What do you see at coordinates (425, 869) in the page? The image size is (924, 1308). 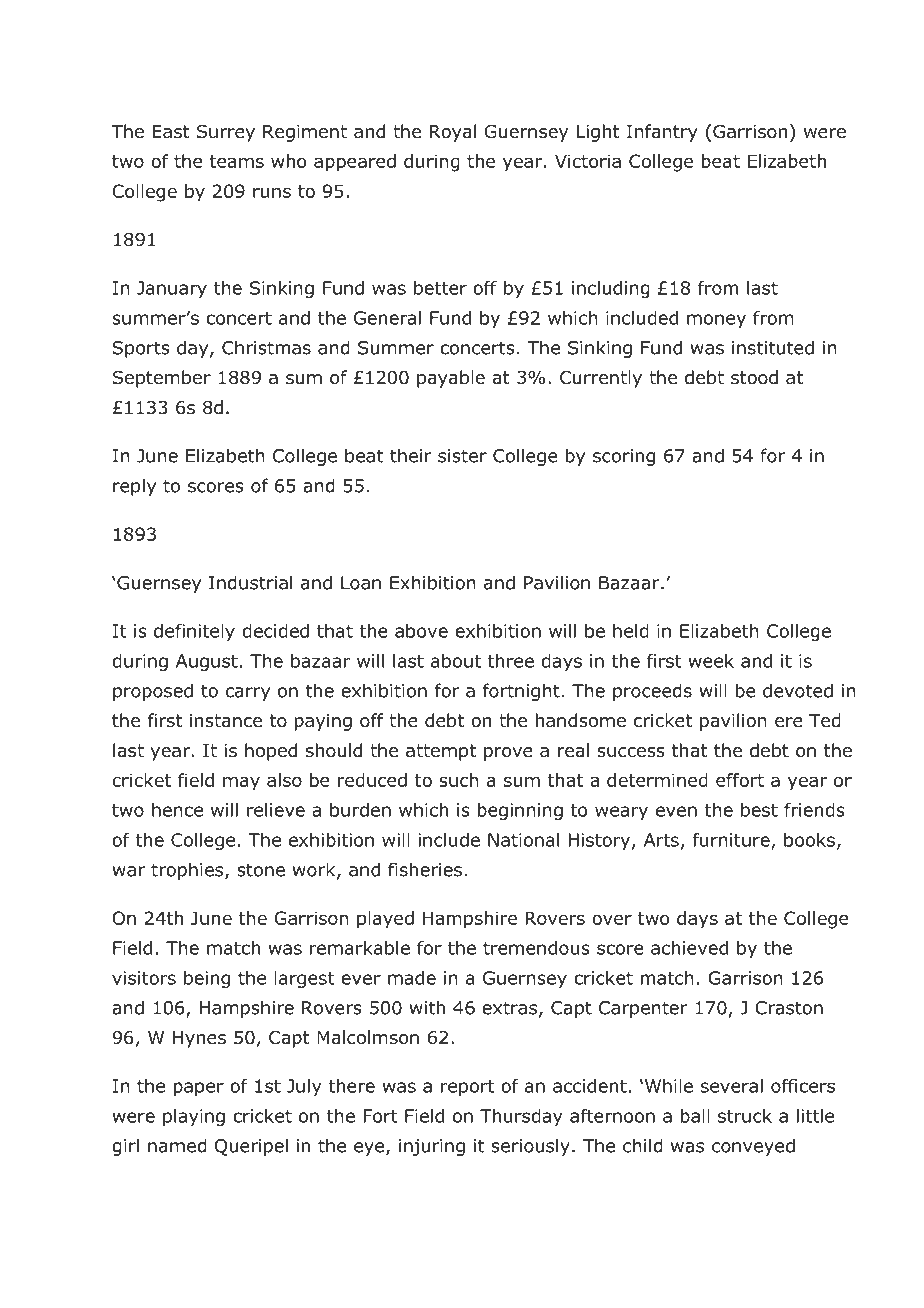 I see `fisheries` at bounding box center [425, 869].
